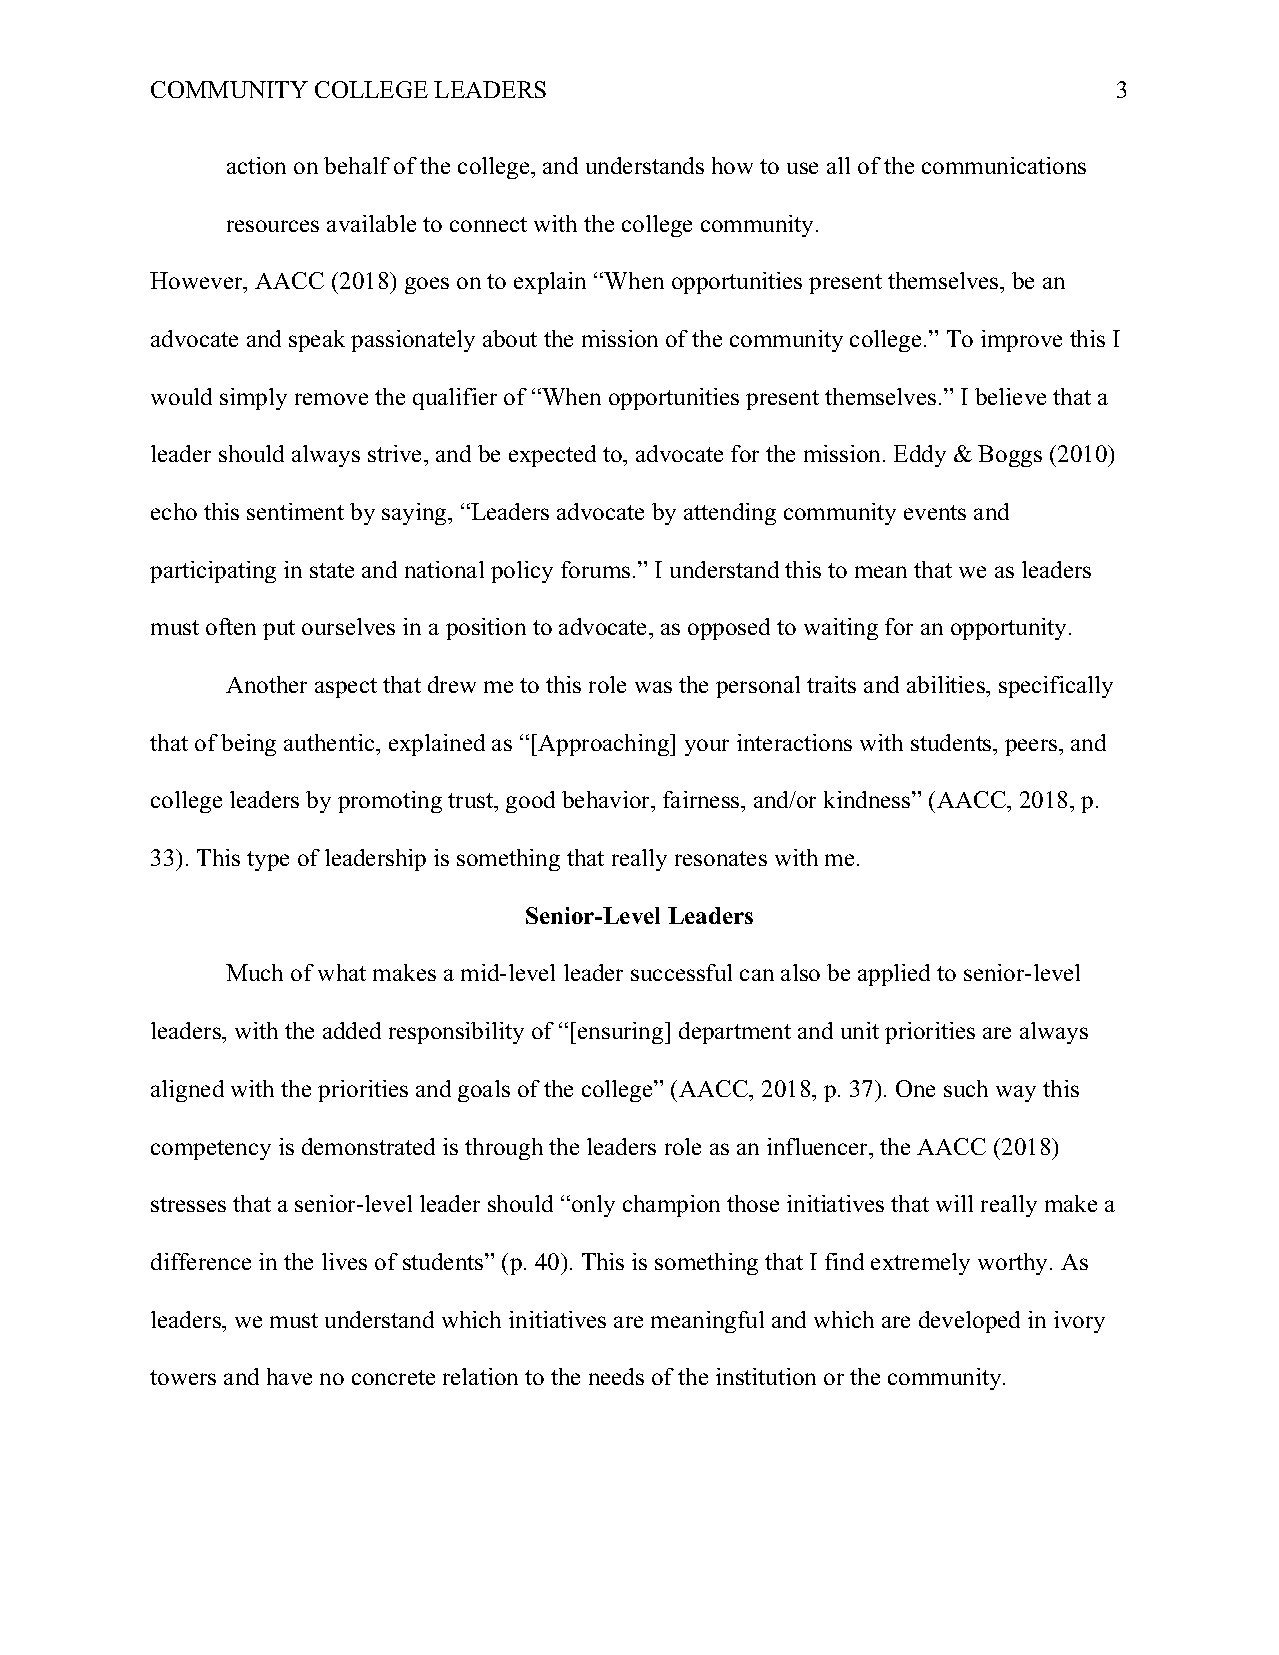  I want to click on resonates, so click(721, 858).
